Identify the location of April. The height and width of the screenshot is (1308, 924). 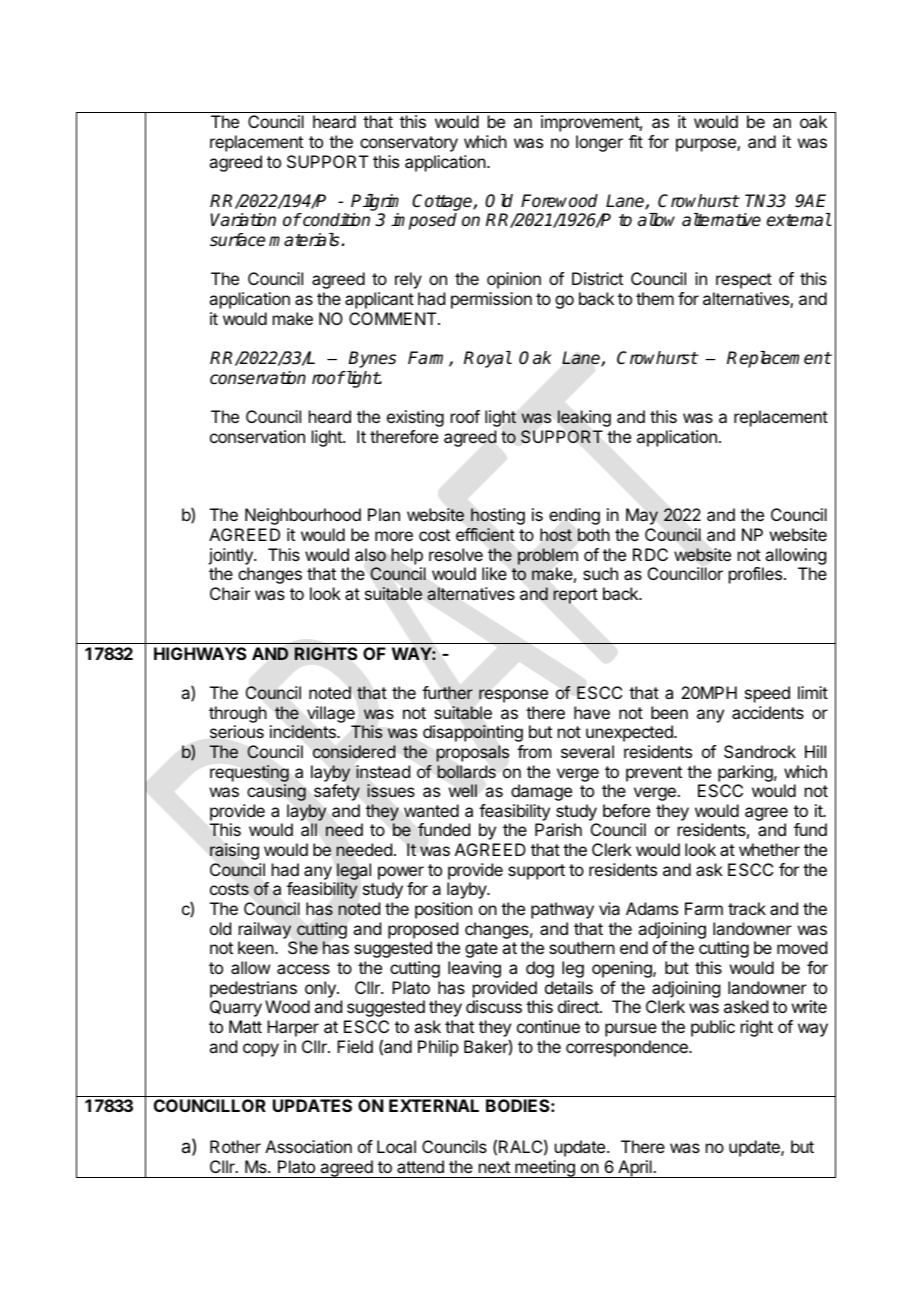
(635, 1169).
